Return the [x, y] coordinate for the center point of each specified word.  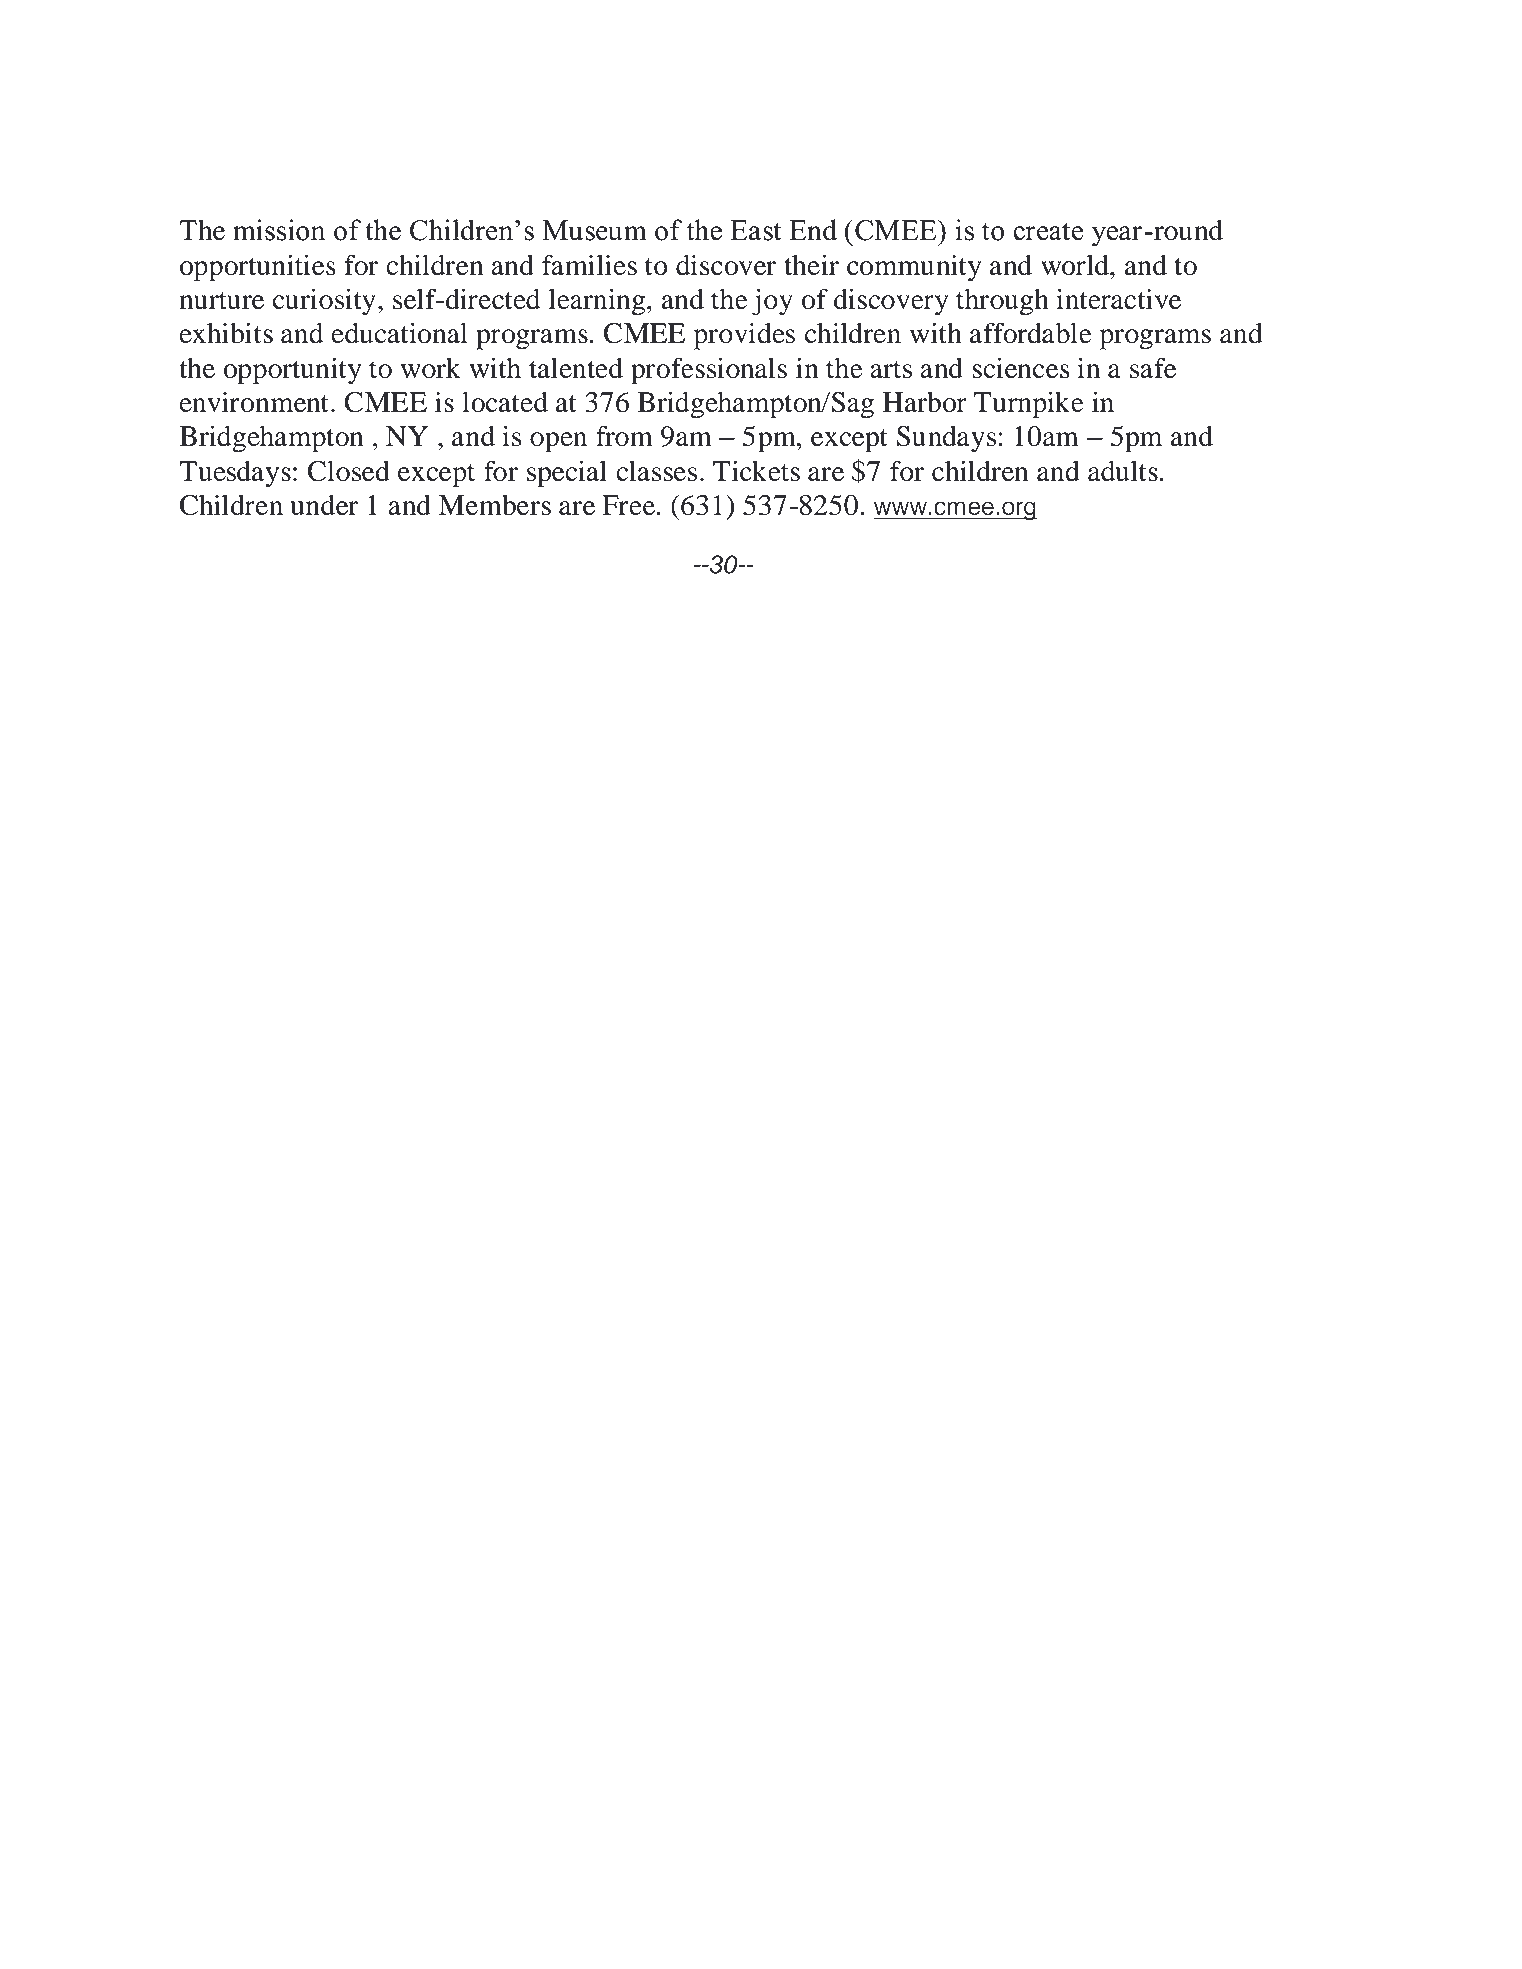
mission [279, 230]
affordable [1031, 333]
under [324, 504]
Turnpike [1029, 405]
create [1048, 231]
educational [400, 333]
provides [744, 336]
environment [254, 402]
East [756, 230]
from [624, 436]
